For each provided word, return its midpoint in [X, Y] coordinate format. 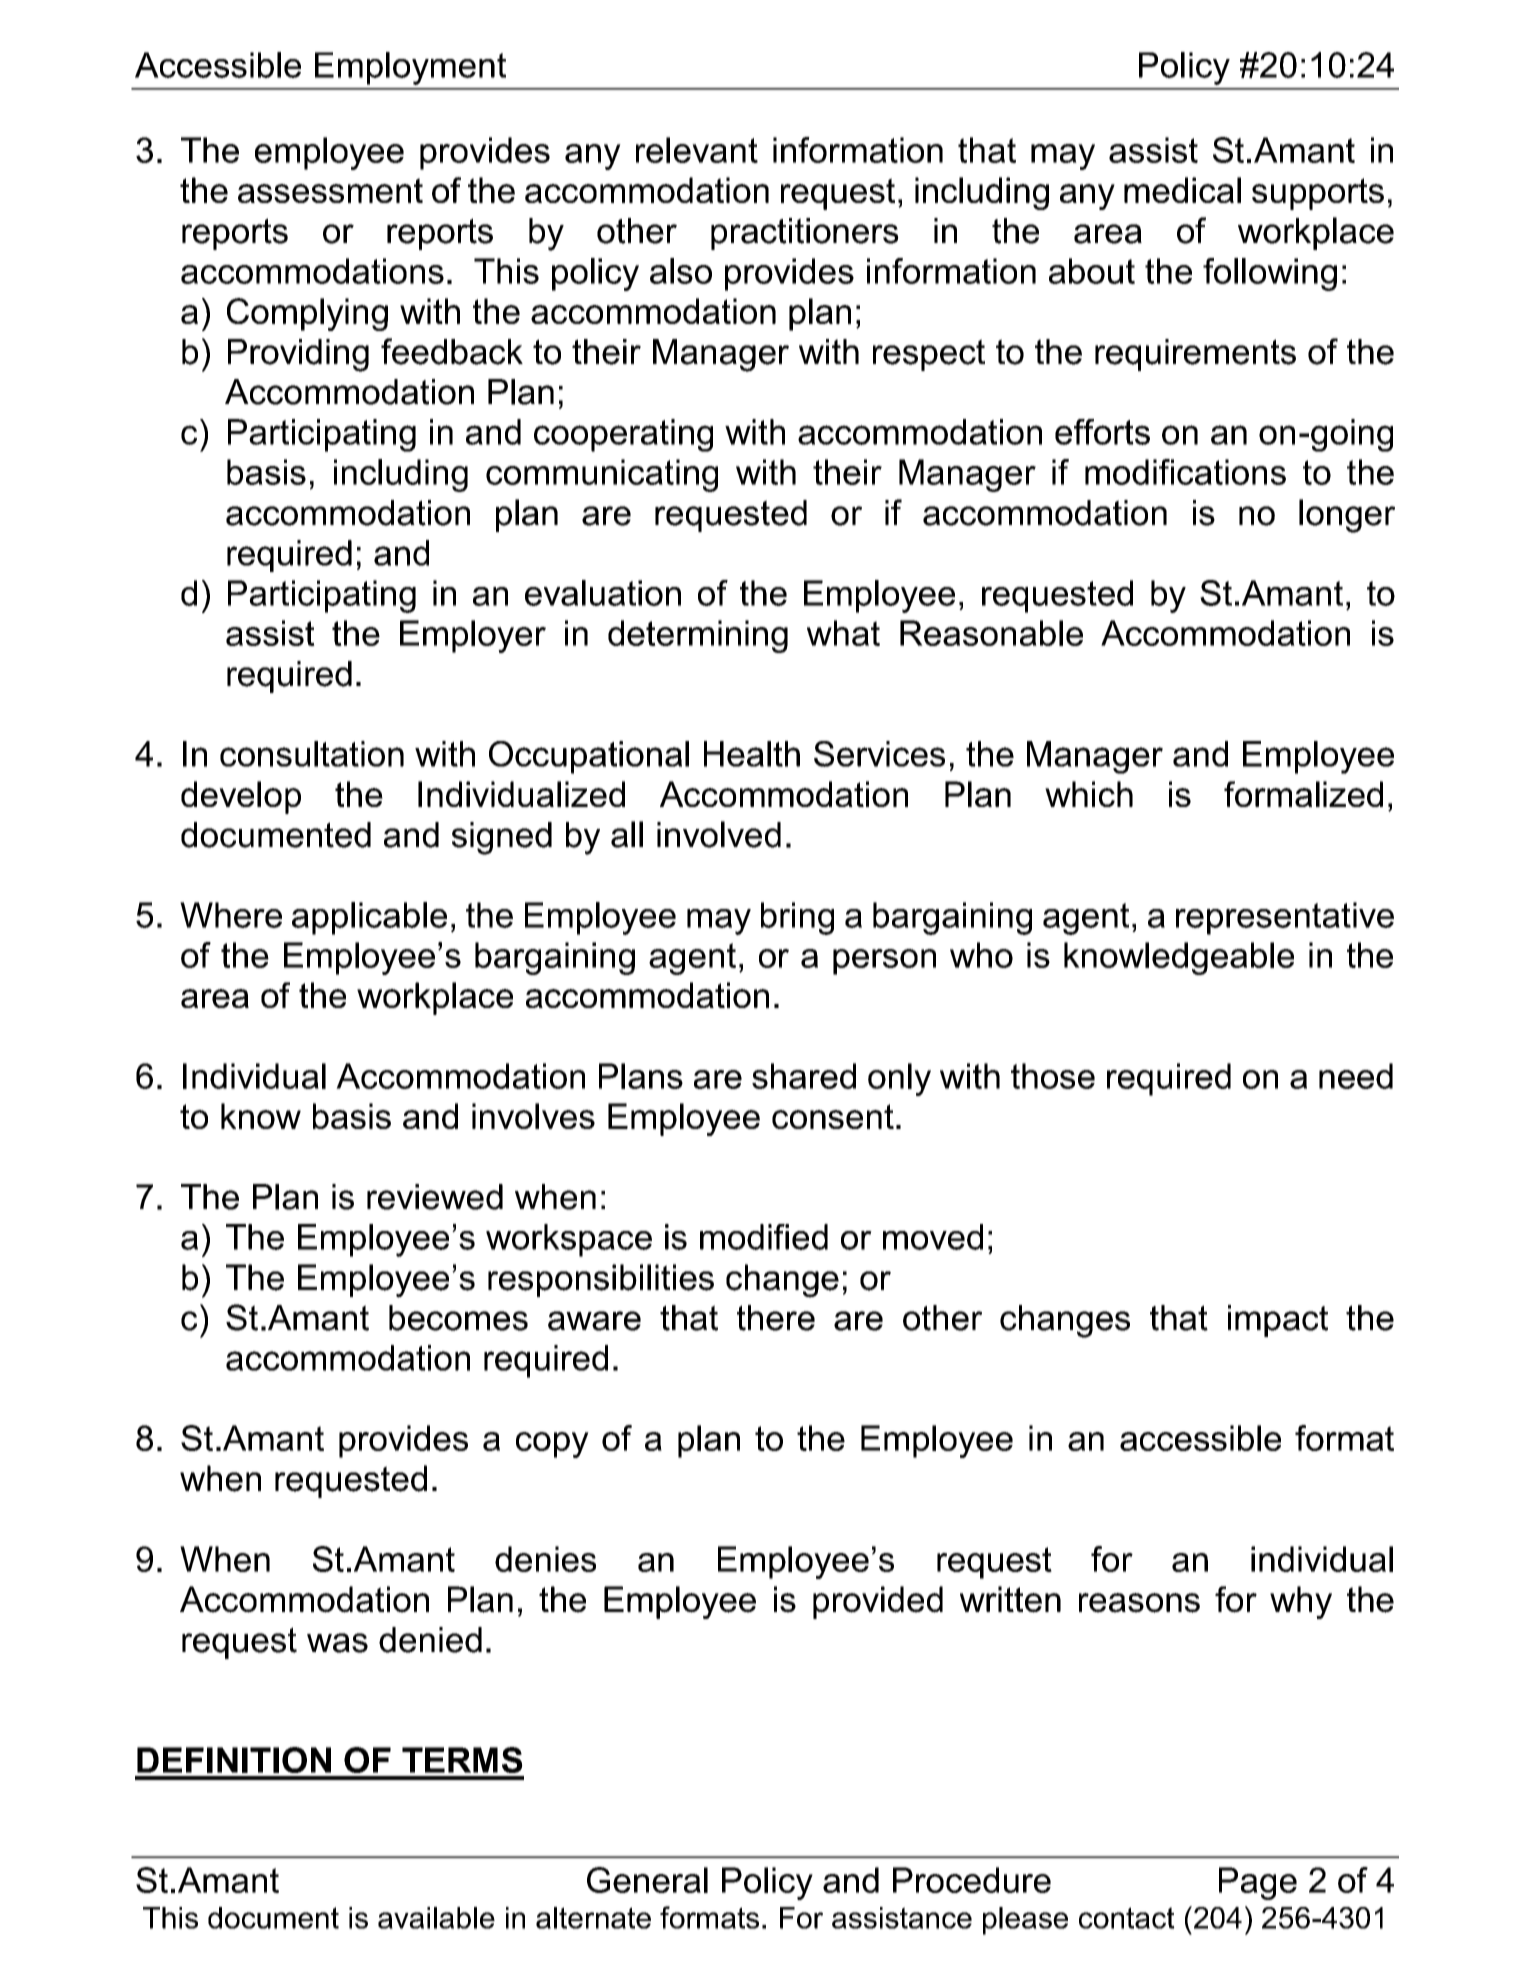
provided [878, 1602]
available [436, 1918]
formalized [1303, 794]
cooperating [623, 435]
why [1301, 1602]
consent [833, 1116]
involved [719, 834]
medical [1182, 190]
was [337, 1643]
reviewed [435, 1197]
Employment [410, 68]
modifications [1185, 472]
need [1356, 1076]
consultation [312, 754]
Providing [298, 355]
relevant [697, 150]
